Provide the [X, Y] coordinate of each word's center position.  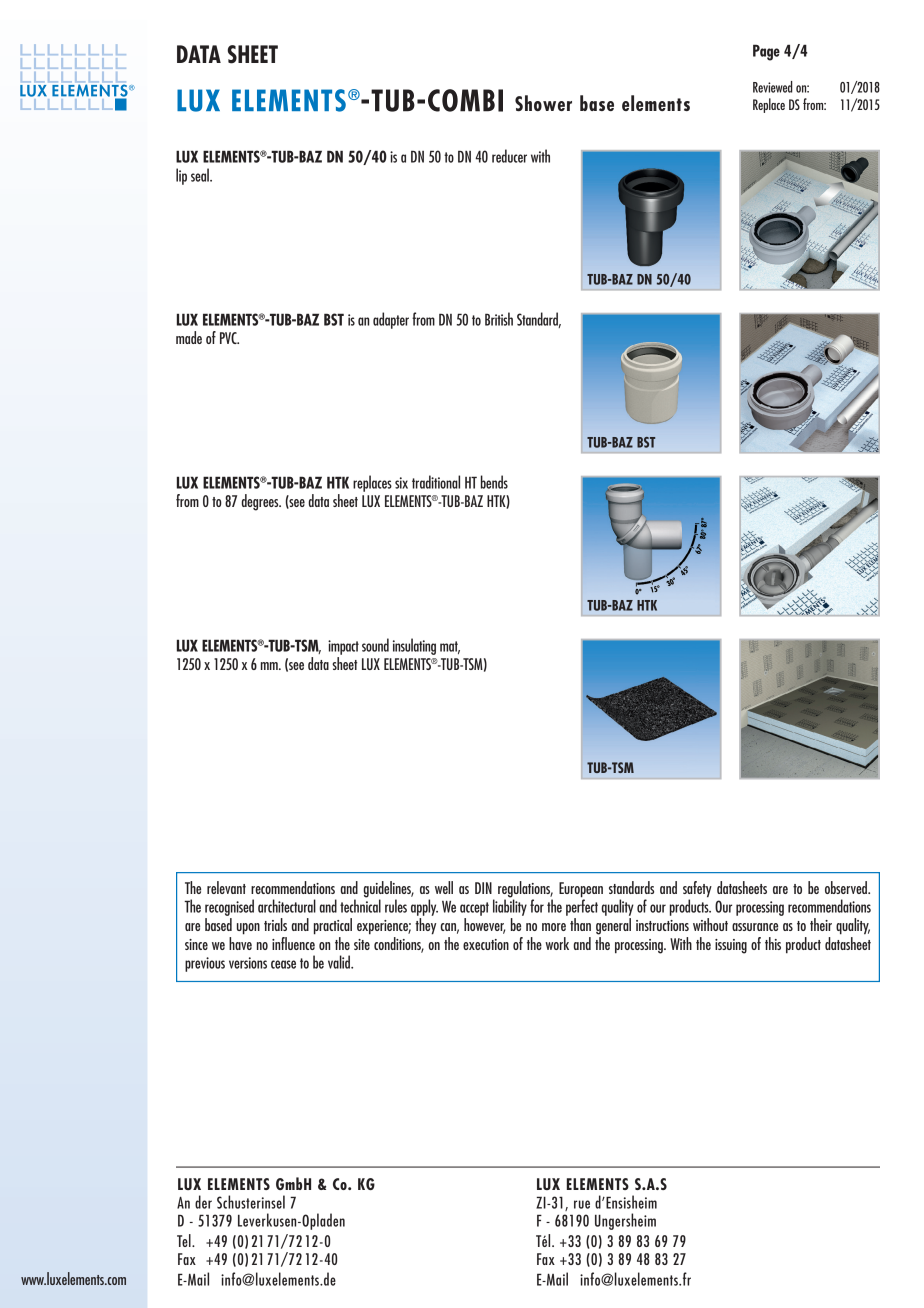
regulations [525, 890]
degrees [261, 502]
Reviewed [773, 87]
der [203, 1202]
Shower [543, 103]
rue [582, 1204]
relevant [226, 887]
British [499, 319]
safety [697, 890]
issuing [731, 946]
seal [201, 175]
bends [494, 482]
